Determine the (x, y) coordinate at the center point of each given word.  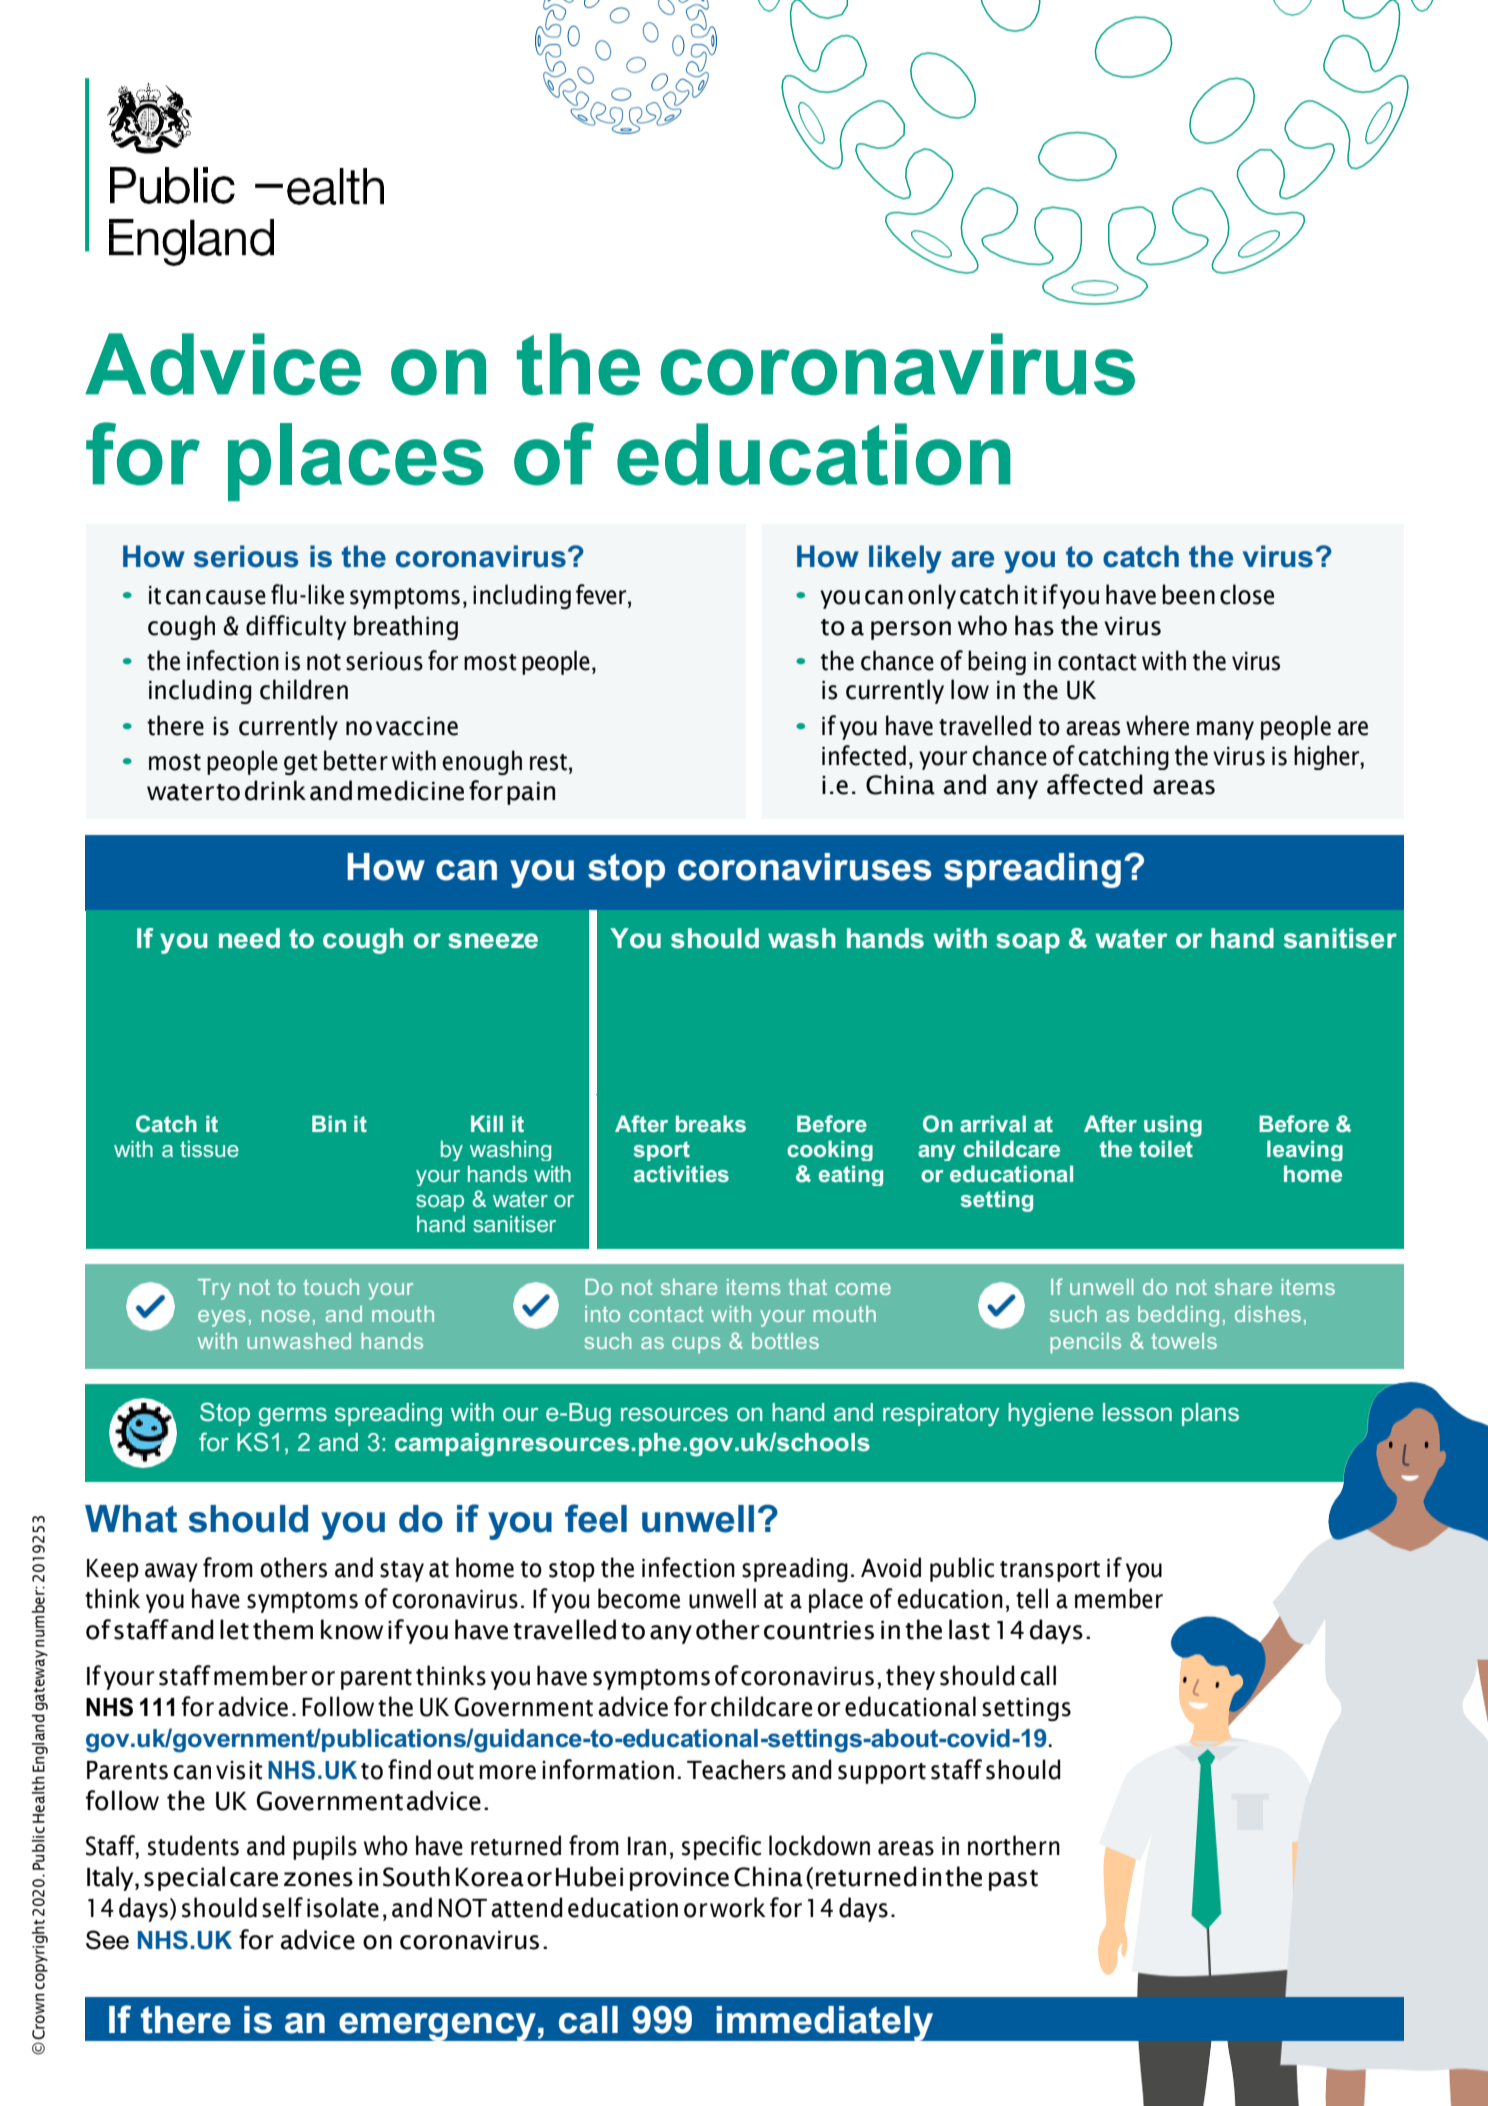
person (911, 630)
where (1157, 725)
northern (1014, 1845)
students (193, 1845)
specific (721, 1847)
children (304, 689)
